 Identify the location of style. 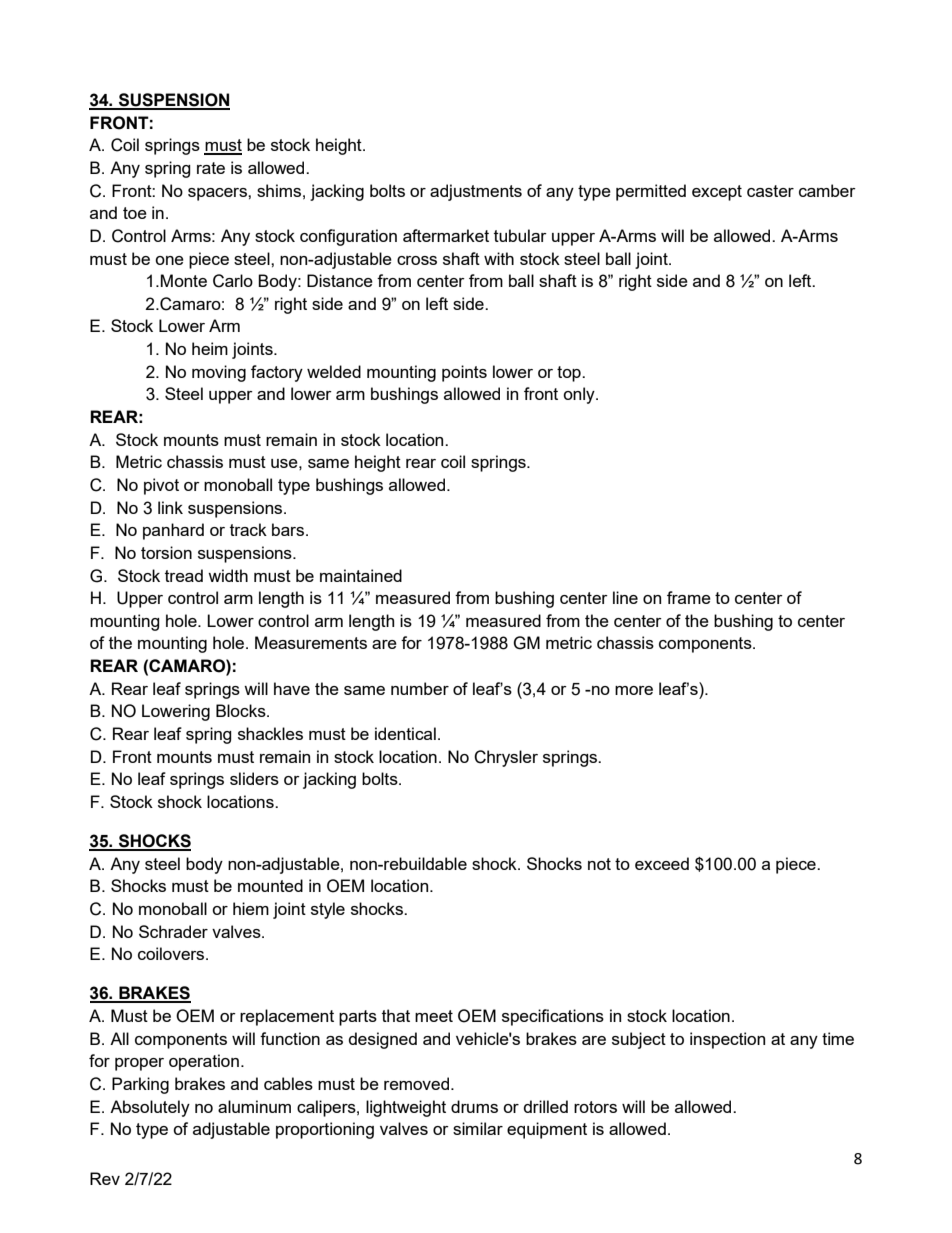
(328, 910).
